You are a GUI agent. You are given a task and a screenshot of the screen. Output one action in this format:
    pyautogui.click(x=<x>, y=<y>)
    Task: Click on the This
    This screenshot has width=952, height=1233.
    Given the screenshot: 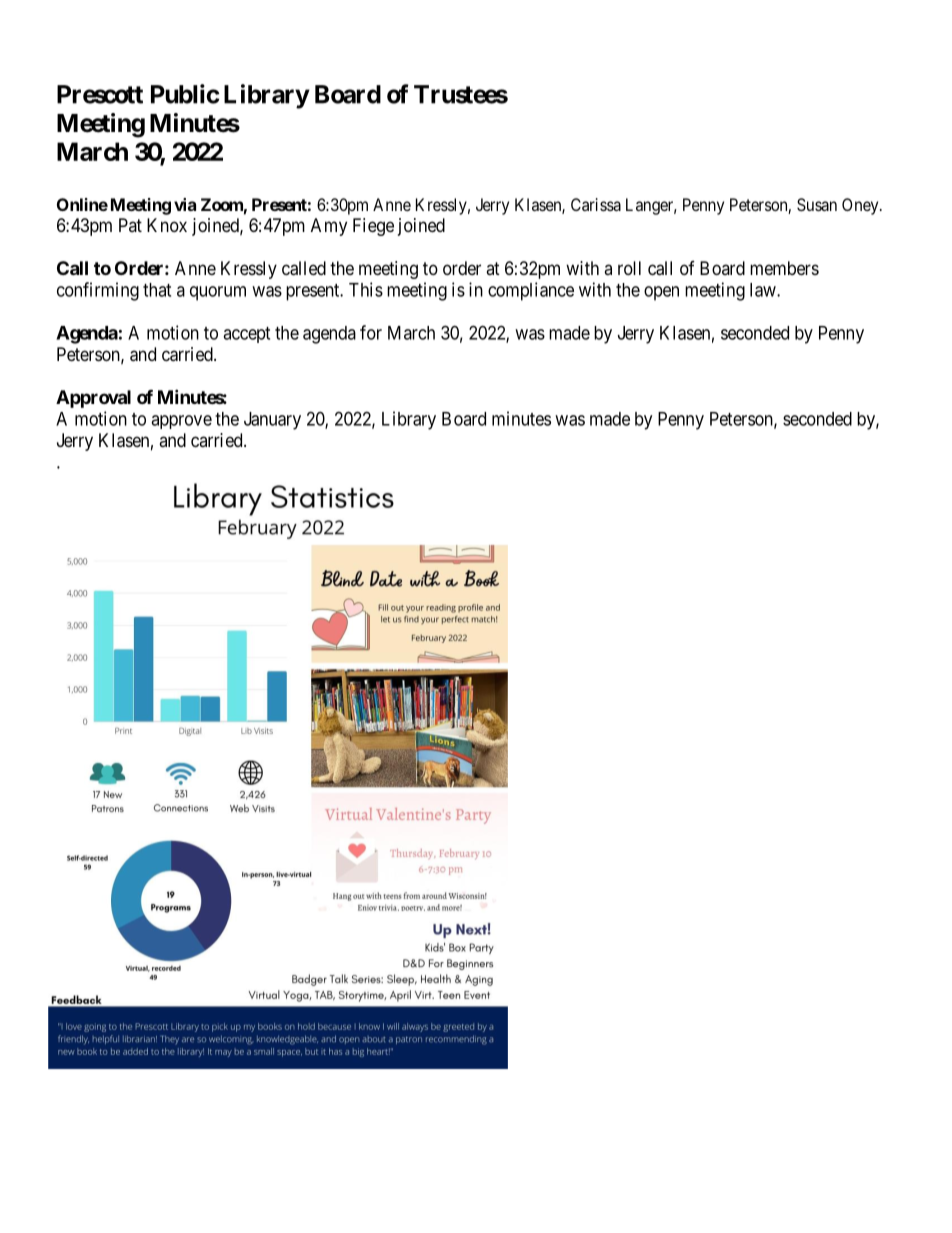 What is the action you would take?
    pyautogui.click(x=366, y=289)
